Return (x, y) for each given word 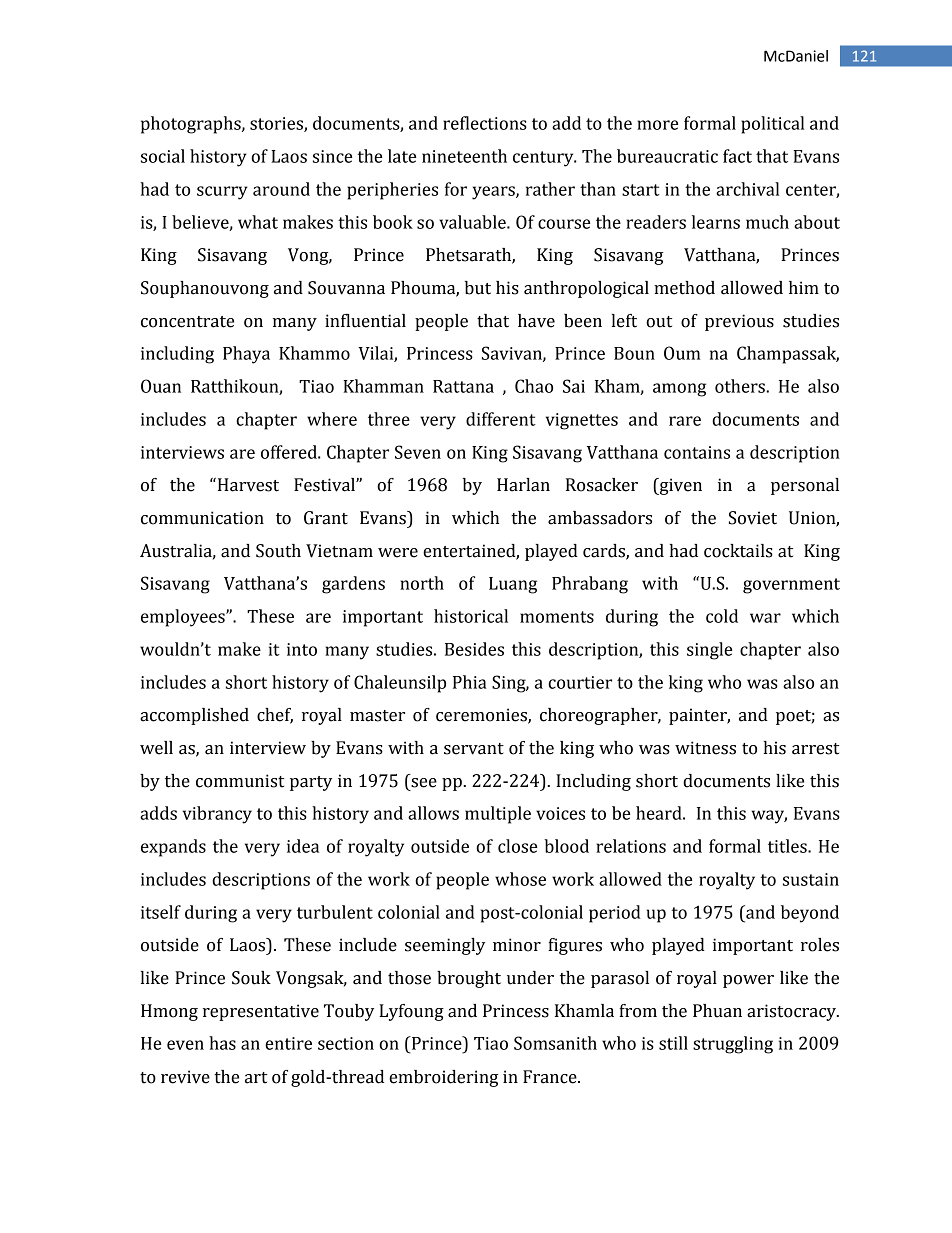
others (741, 386)
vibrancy (217, 815)
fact (737, 156)
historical (471, 616)
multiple (498, 815)
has (222, 1043)
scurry (222, 193)
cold (722, 616)
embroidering (443, 1078)
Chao (534, 386)
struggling (733, 1045)
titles (788, 846)
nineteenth (464, 156)
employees (184, 618)
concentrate (187, 322)
